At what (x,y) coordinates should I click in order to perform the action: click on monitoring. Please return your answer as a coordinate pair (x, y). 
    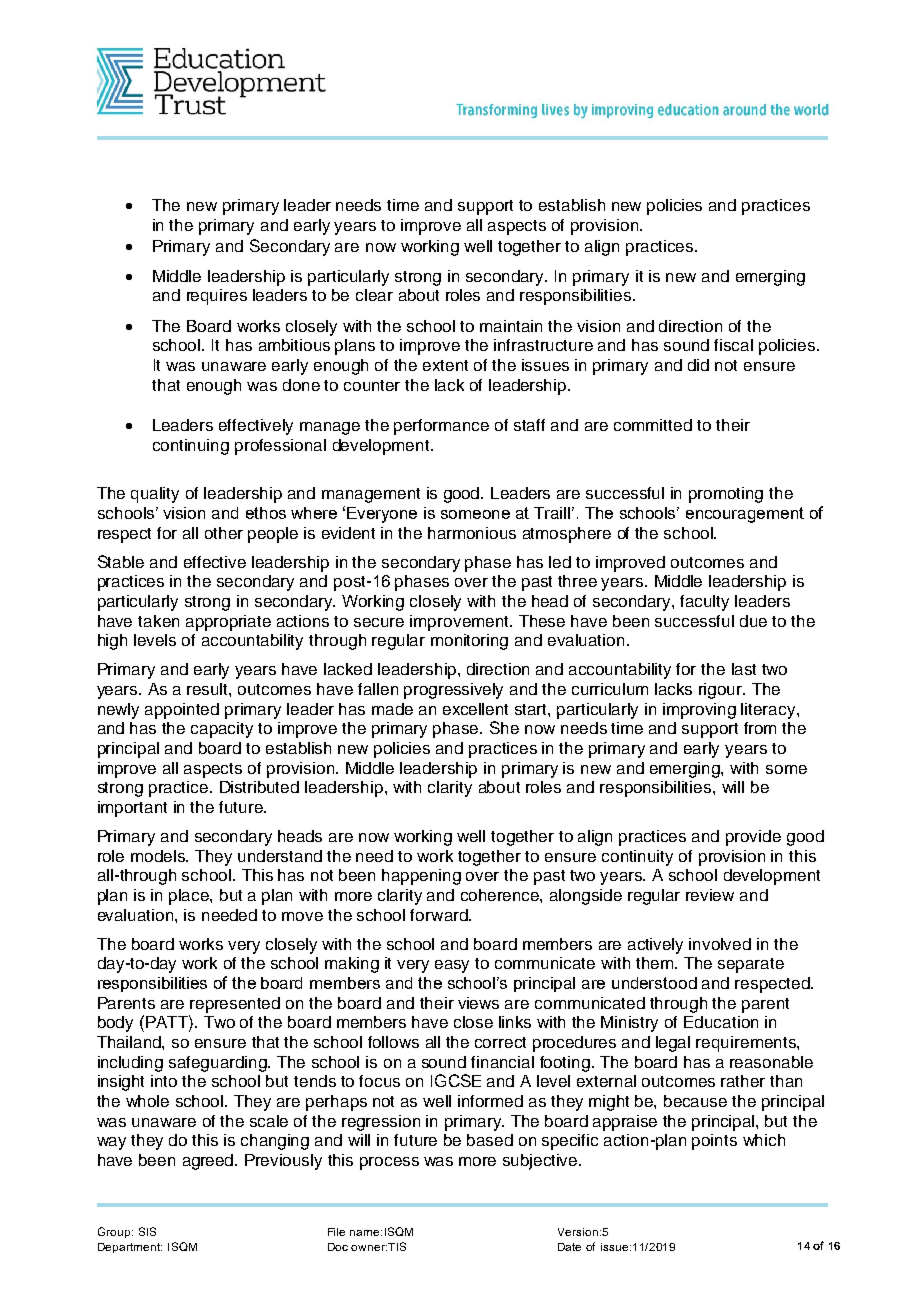
    Looking at the image, I should click on (469, 642).
